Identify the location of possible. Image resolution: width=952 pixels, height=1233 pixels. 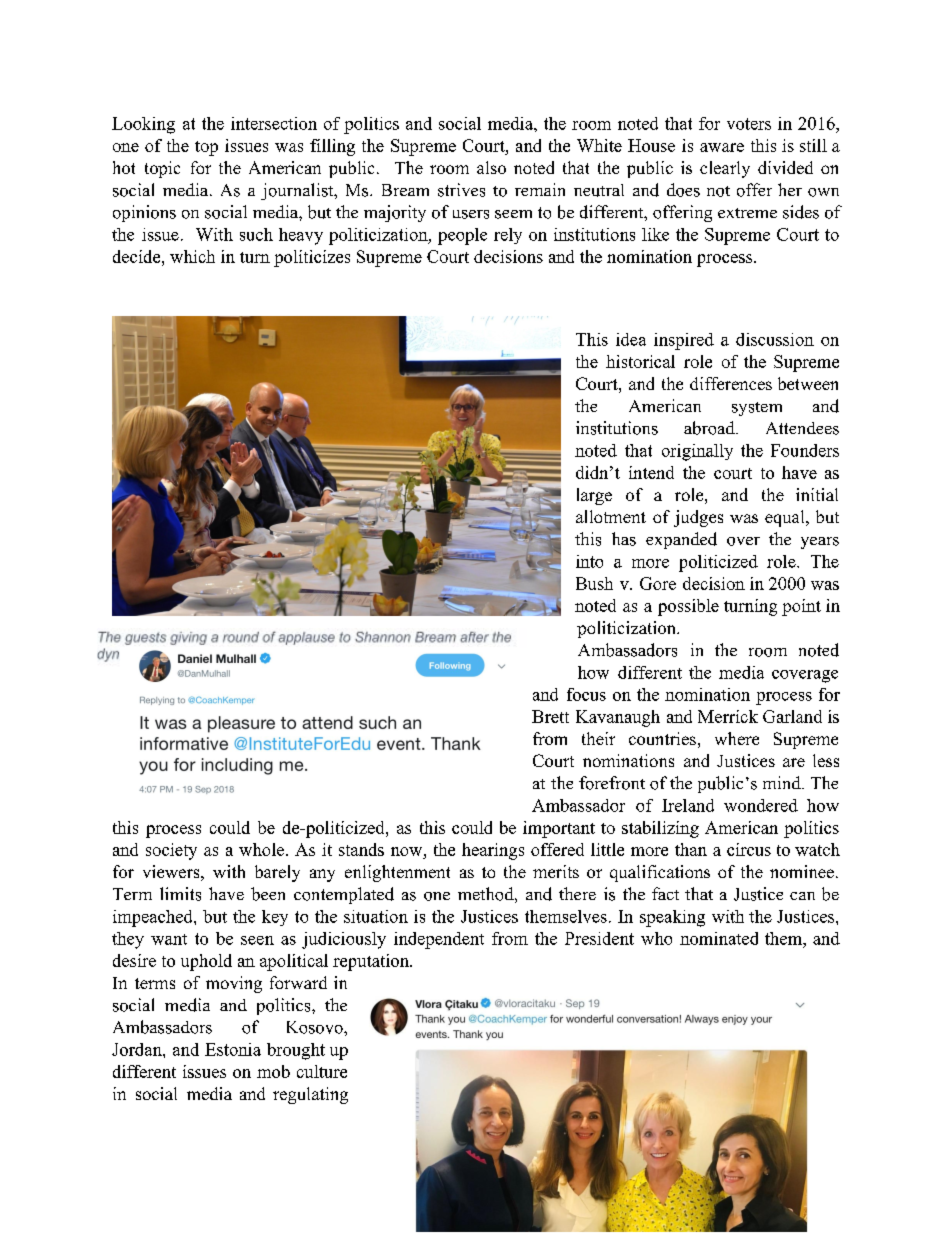
(688, 607).
